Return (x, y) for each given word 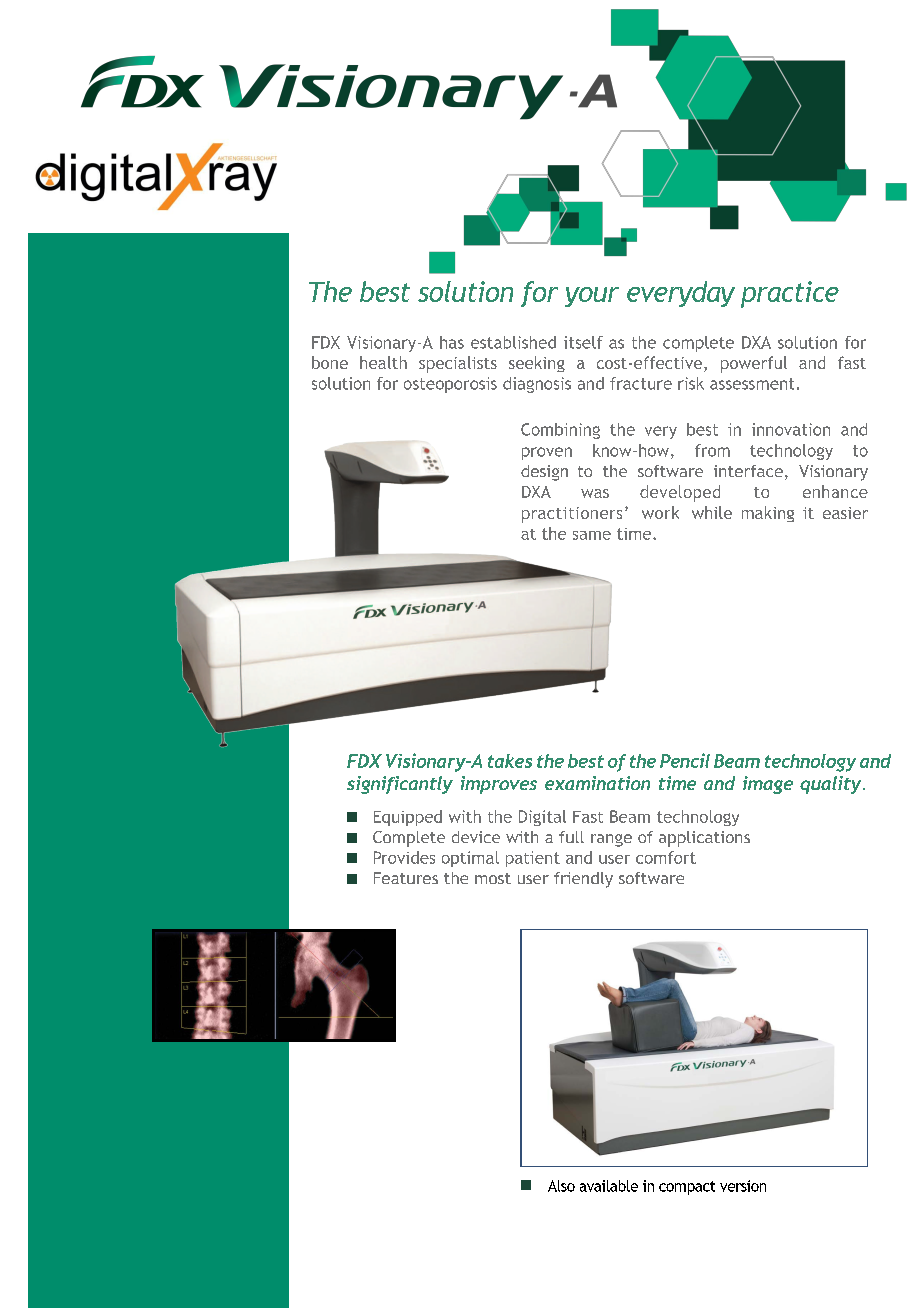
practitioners (572, 515)
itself (583, 342)
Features (406, 878)
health (383, 362)
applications (704, 839)
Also (561, 1186)
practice (790, 294)
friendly (583, 880)
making (768, 514)
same (592, 535)
